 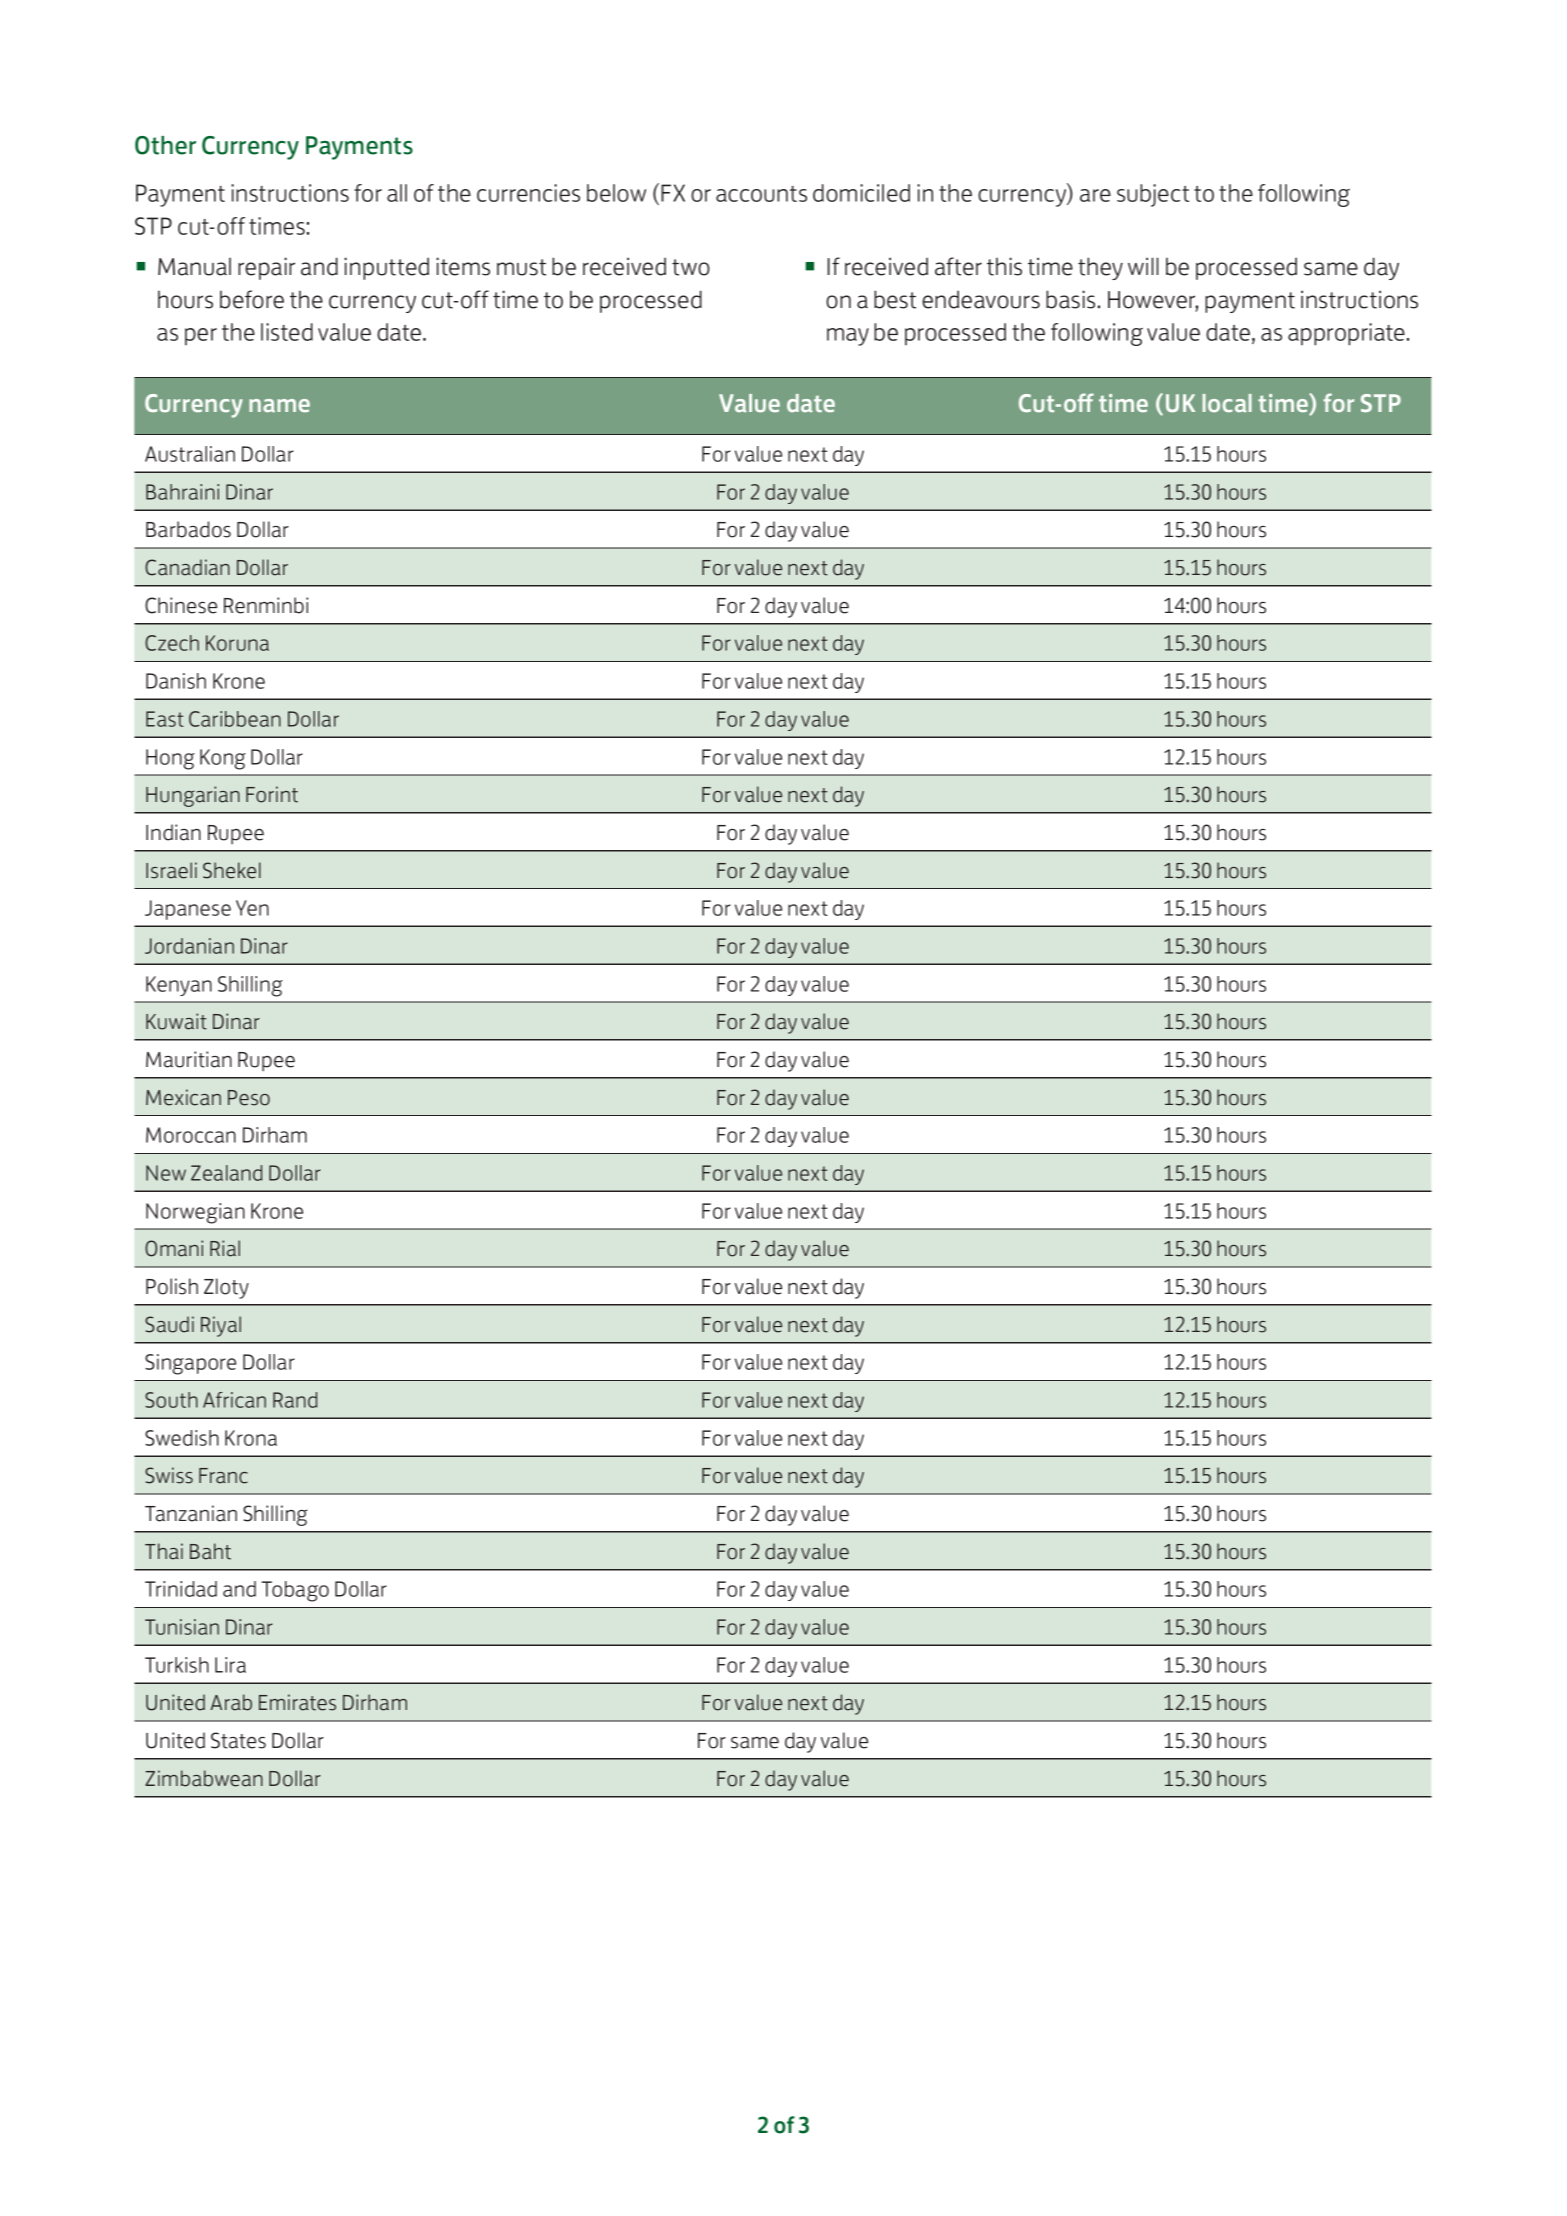 I want to click on subject, so click(x=1153, y=195).
